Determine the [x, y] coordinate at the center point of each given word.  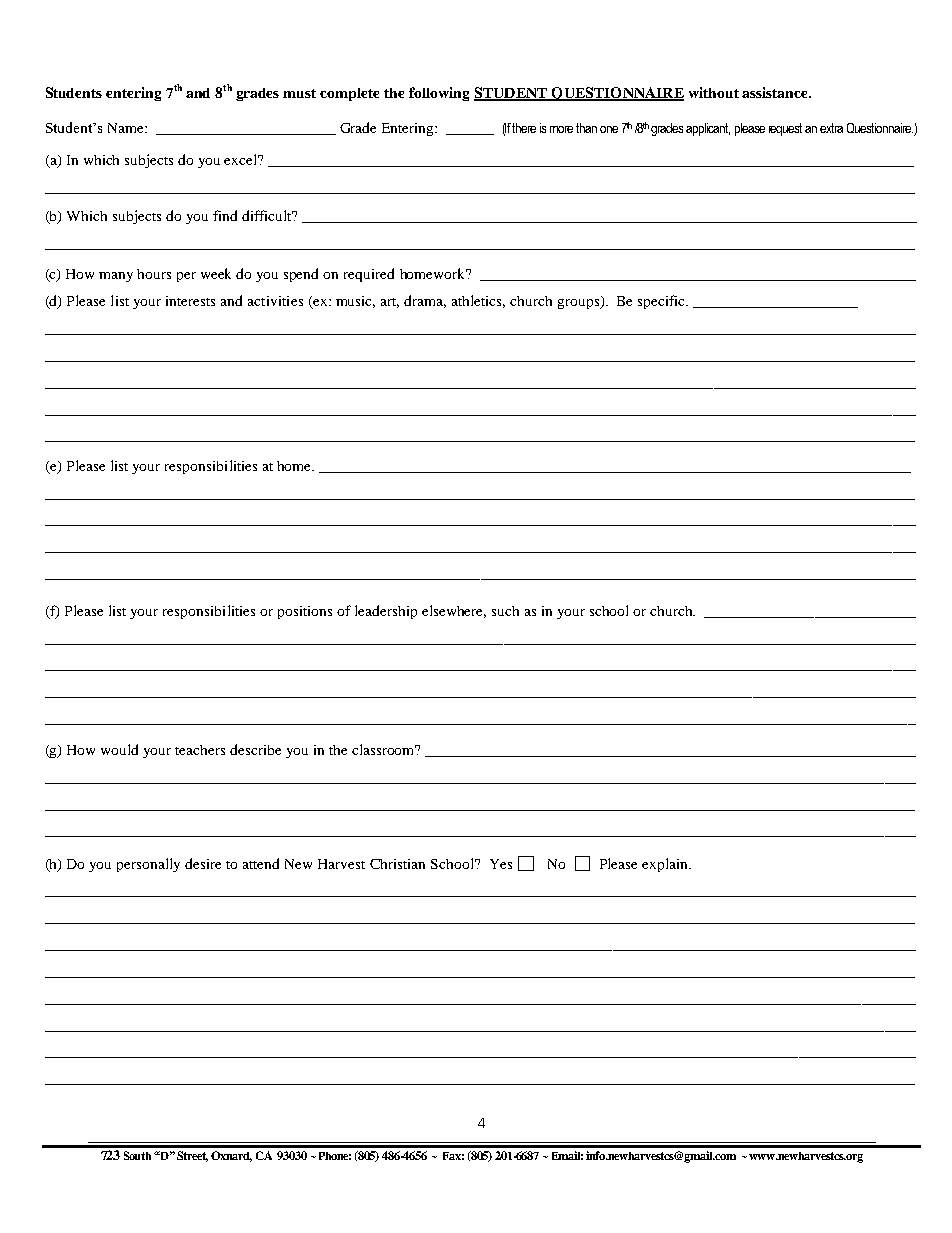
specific [663, 302]
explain [666, 865]
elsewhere [454, 611]
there [524, 128]
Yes [501, 864]
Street [192, 1156]
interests [190, 301]
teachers [200, 750]
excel [242, 159]
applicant [708, 129]
